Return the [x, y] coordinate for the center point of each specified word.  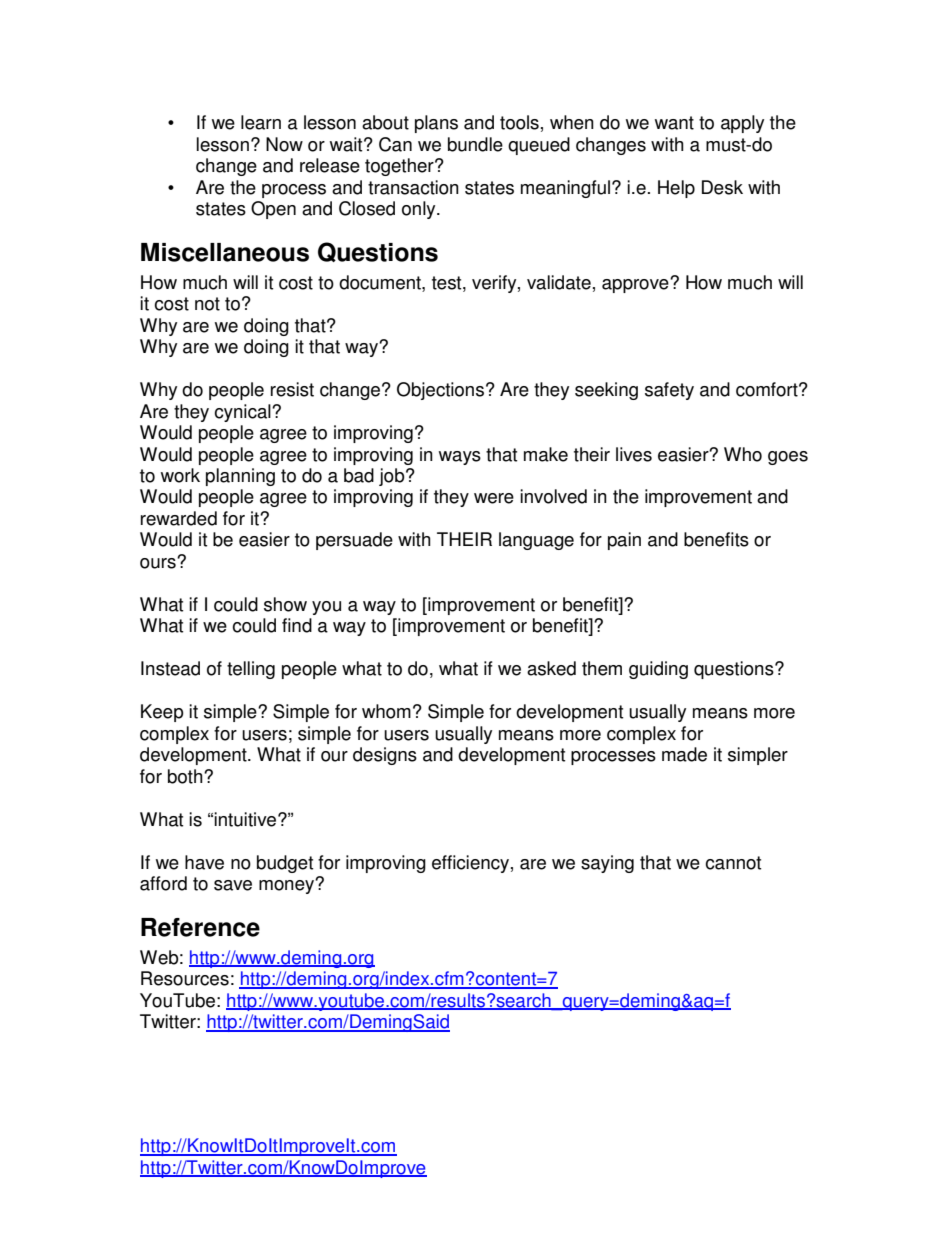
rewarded [179, 518]
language [536, 541]
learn [261, 122]
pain [624, 541]
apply [742, 124]
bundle [475, 144]
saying [607, 864]
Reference [200, 927]
